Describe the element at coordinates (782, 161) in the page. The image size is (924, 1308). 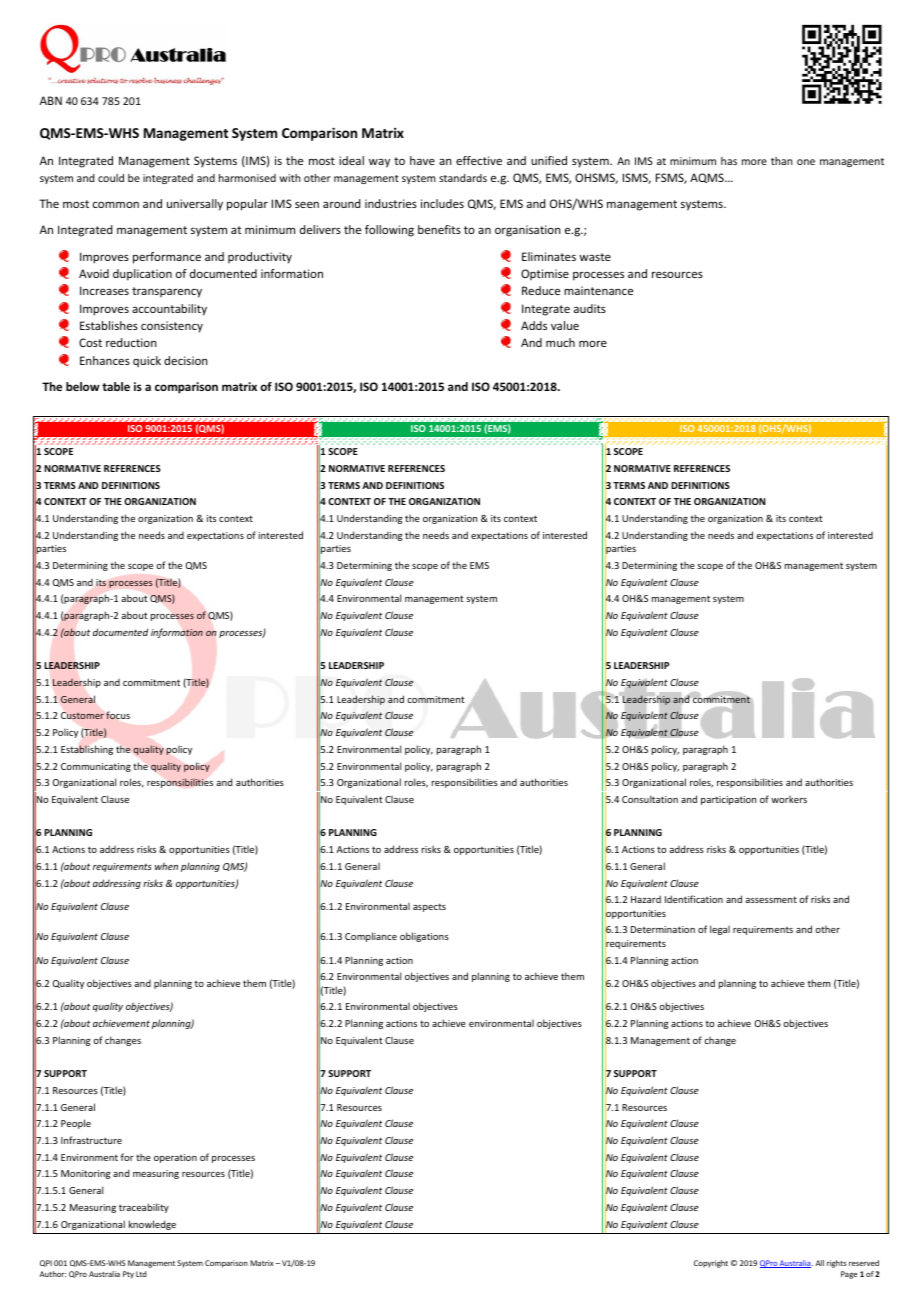
I see `than` at that location.
